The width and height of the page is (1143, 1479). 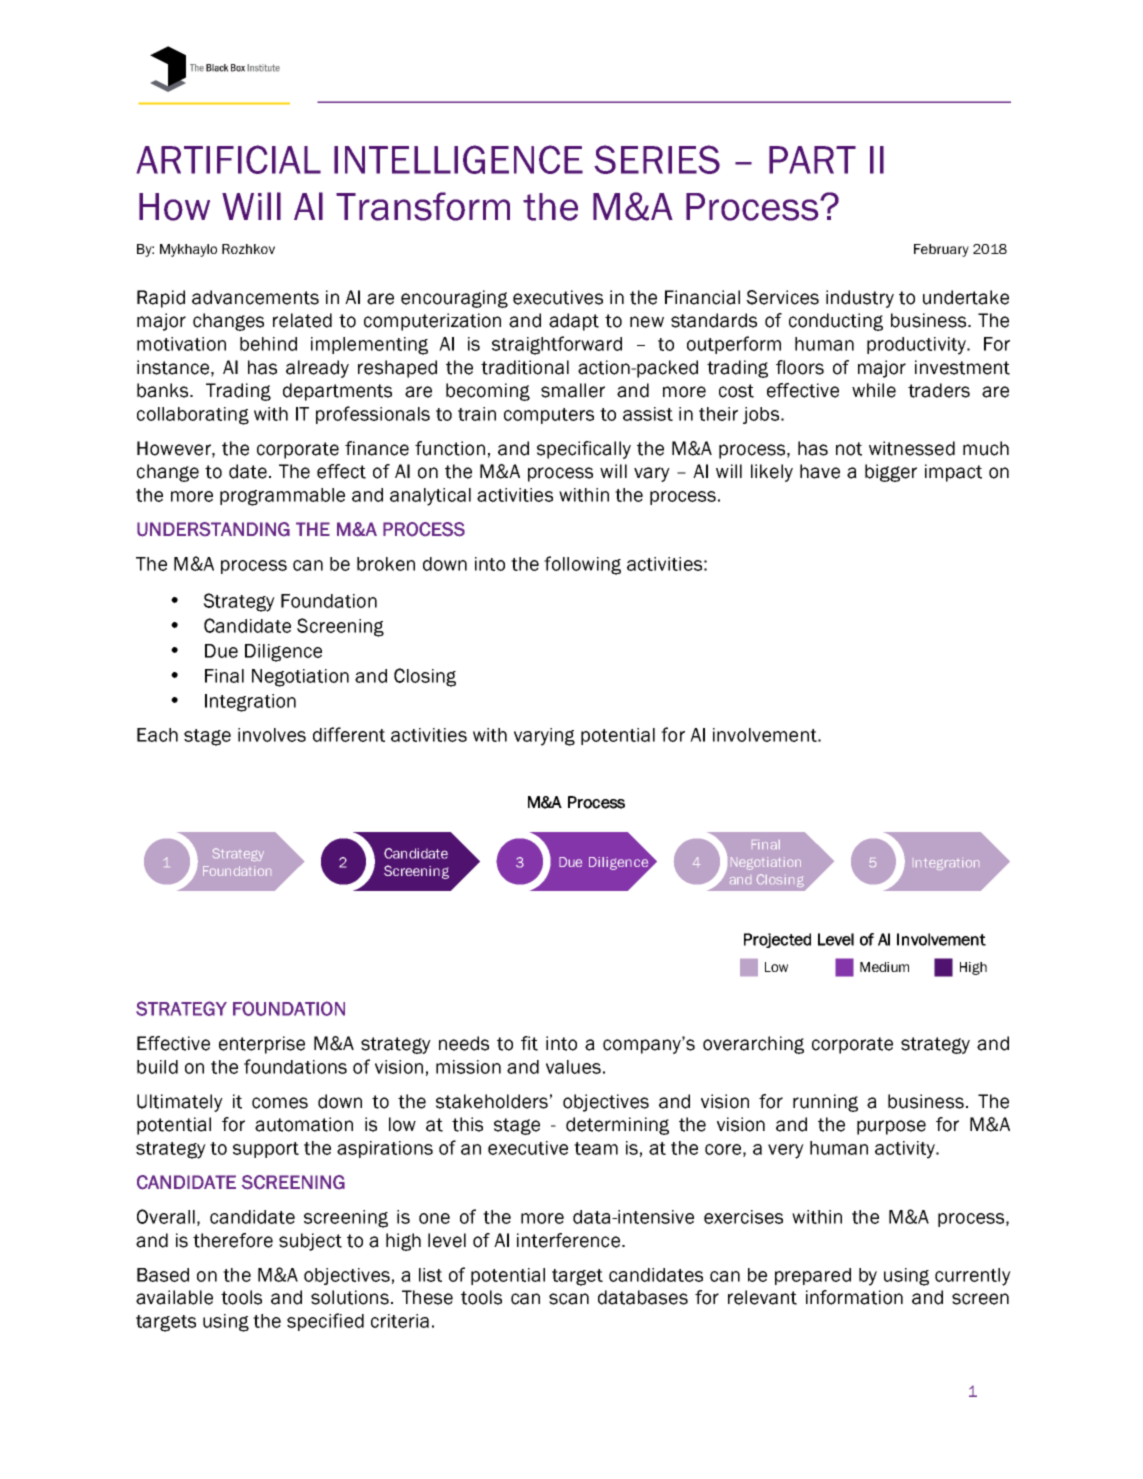 I want to click on values, so click(x=573, y=1067).
